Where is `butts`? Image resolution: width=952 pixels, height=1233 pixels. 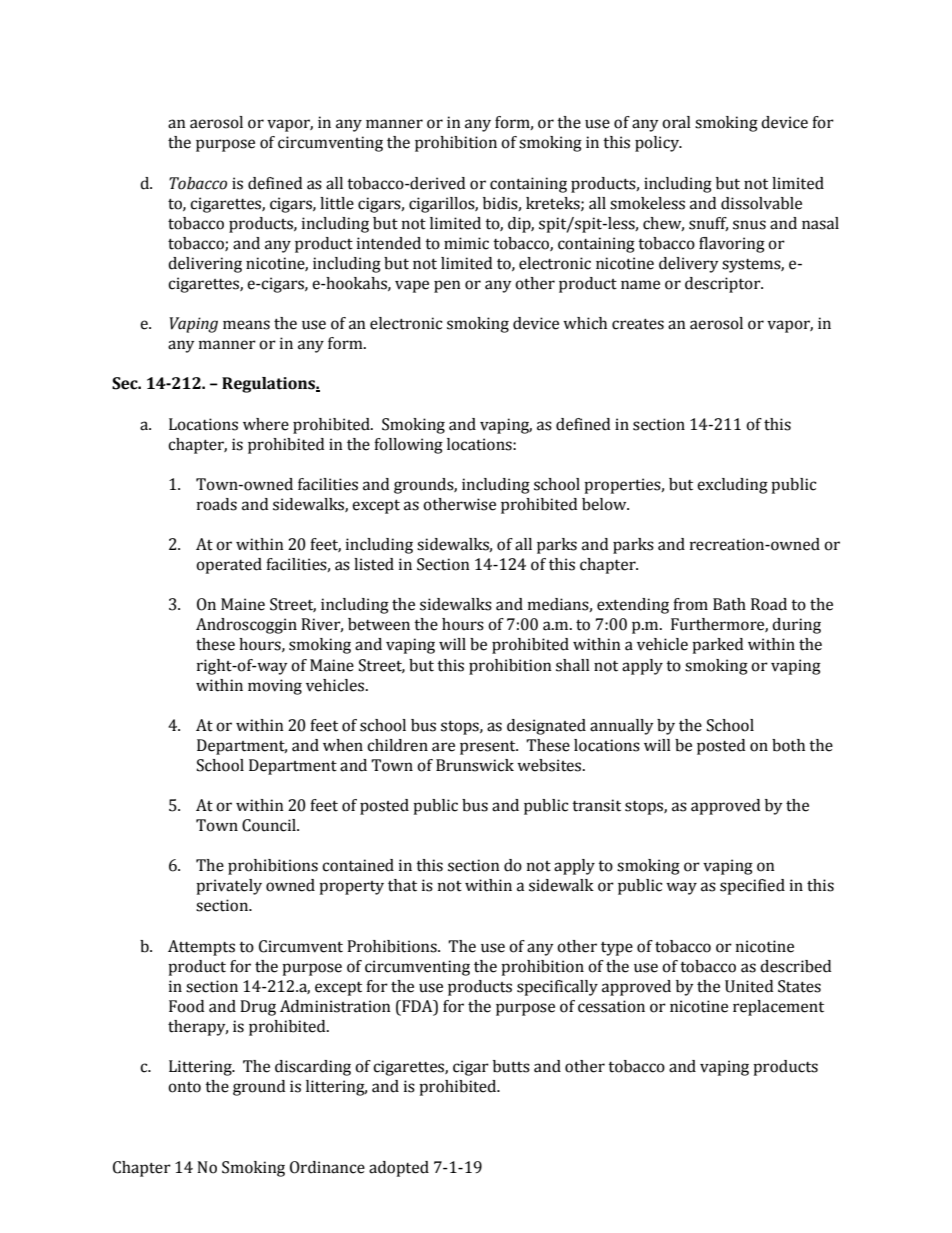 butts is located at coordinates (511, 1066).
